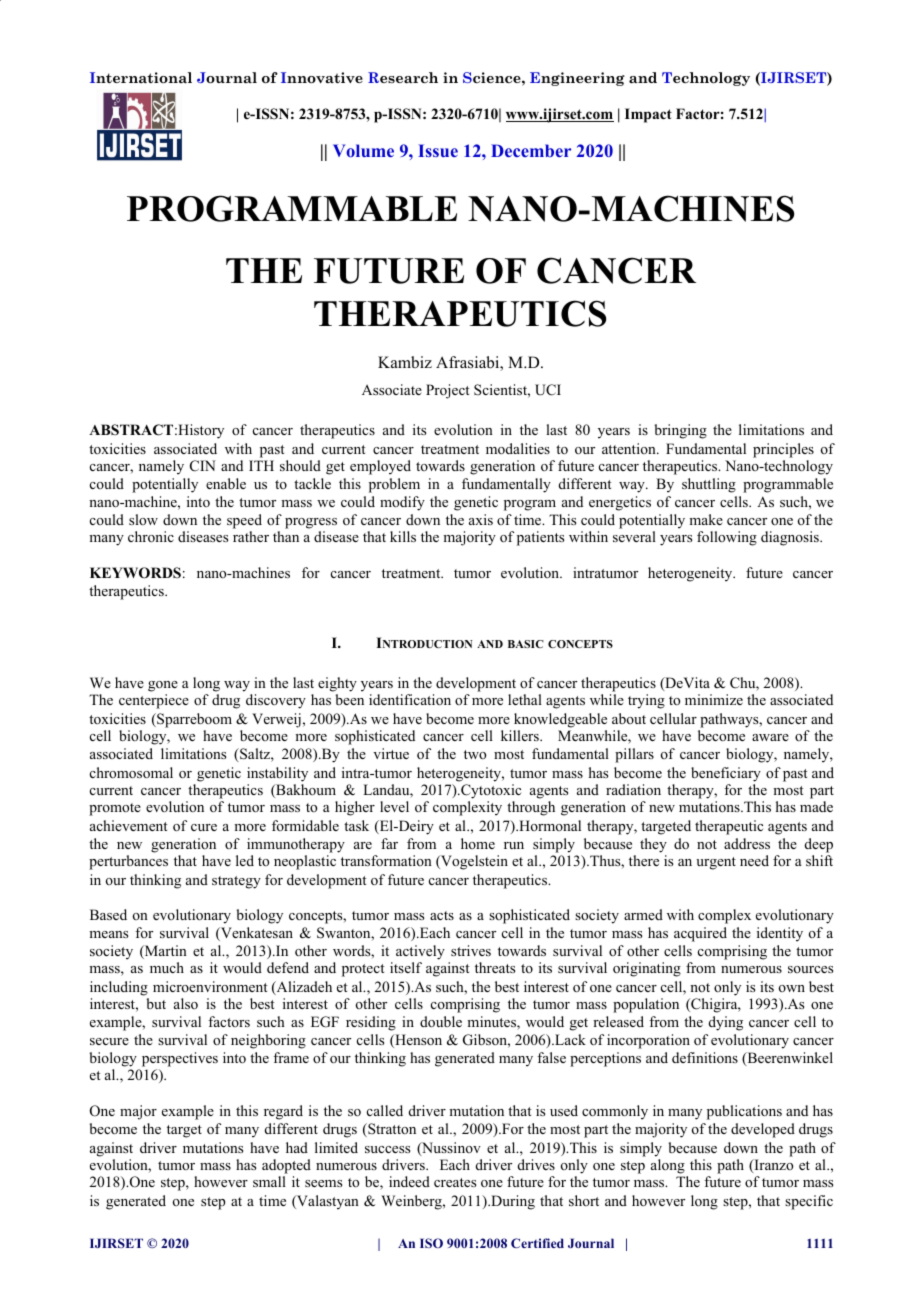 This document has height=1308, width=924. What do you see at coordinates (410, 699) in the document?
I see `identification` at bounding box center [410, 699].
